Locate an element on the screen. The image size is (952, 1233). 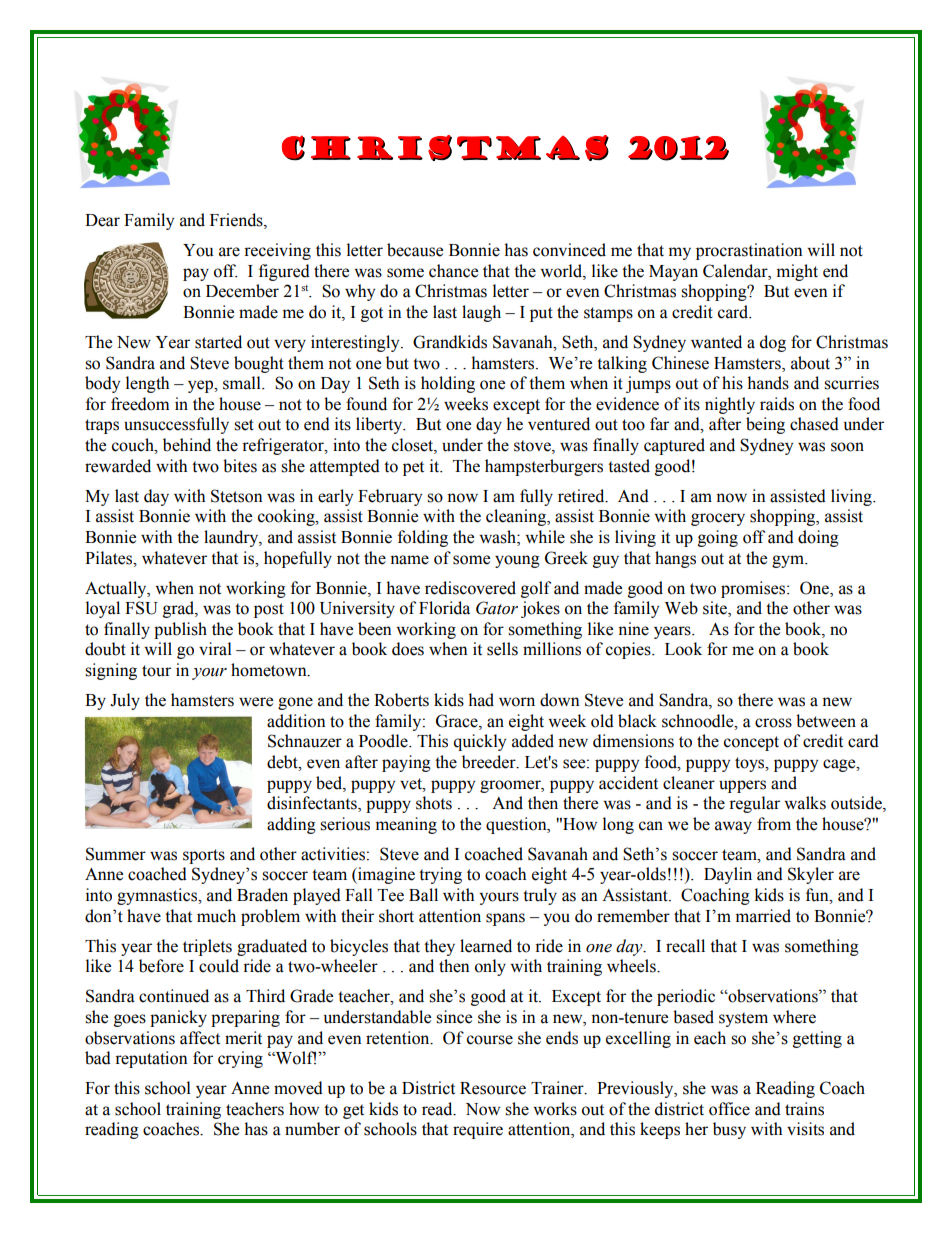
holding is located at coordinates (448, 384).
